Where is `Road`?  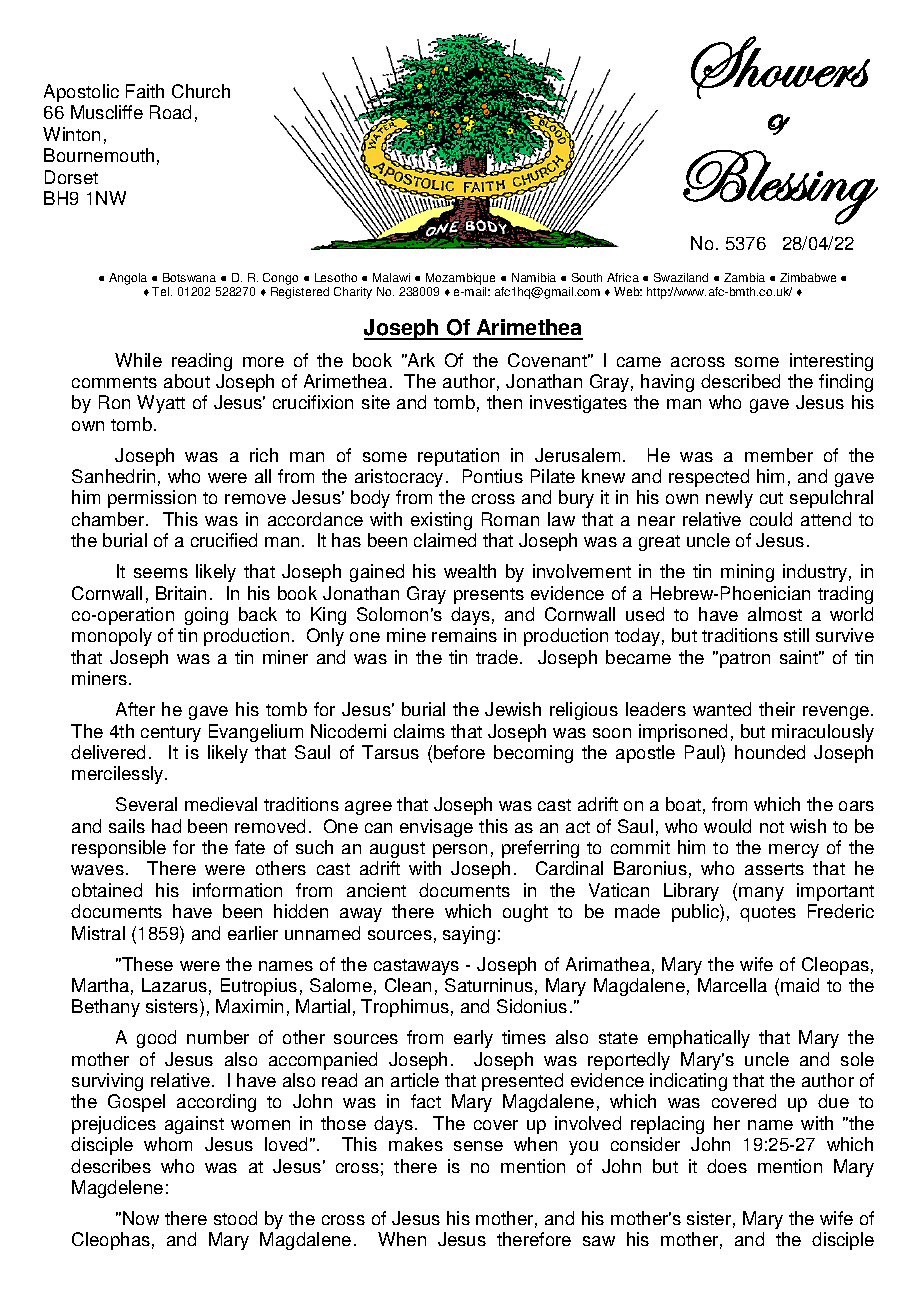
Road is located at coordinates (170, 112).
